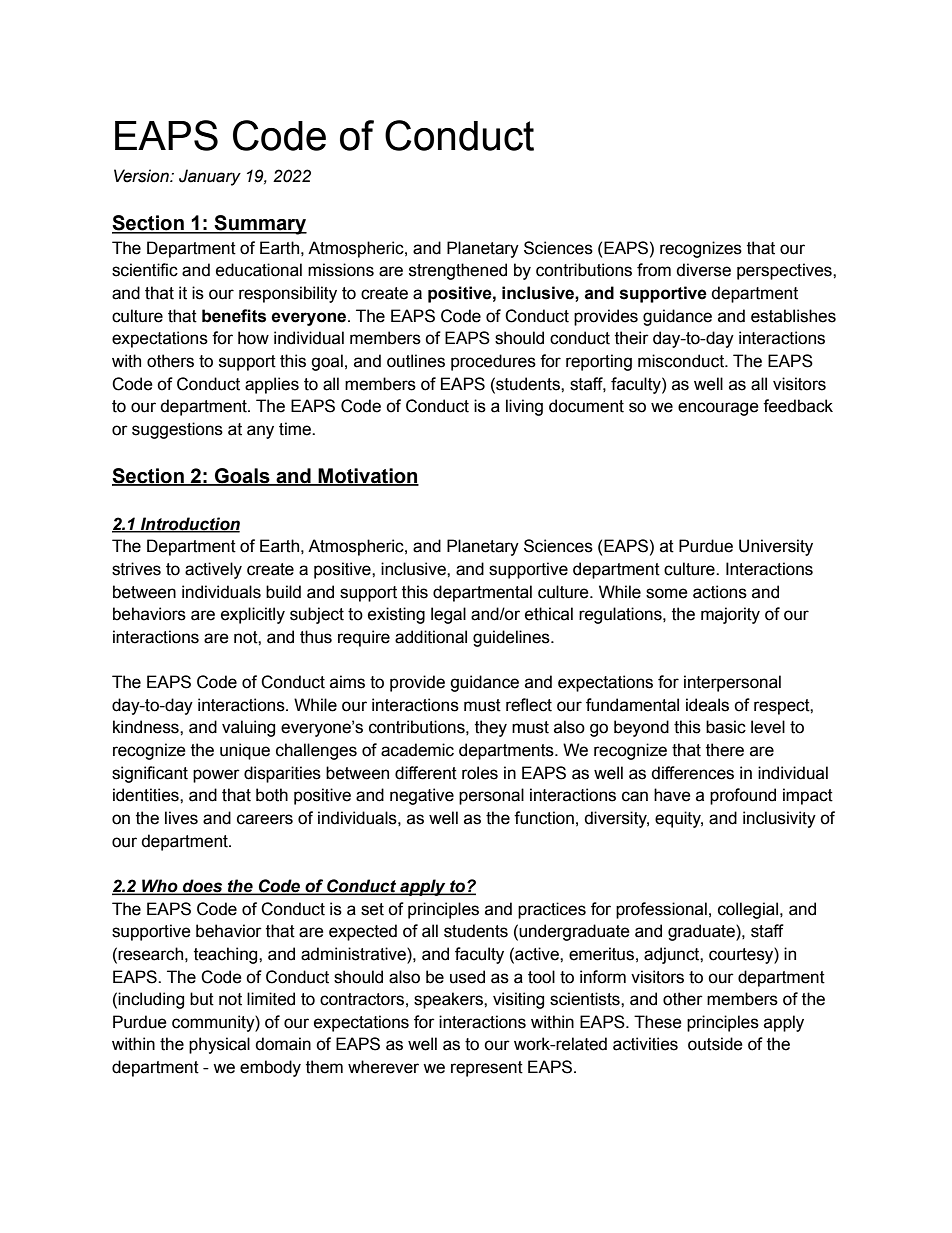  Describe the element at coordinates (253, 615) in the screenshot. I see `explicitly` at that location.
